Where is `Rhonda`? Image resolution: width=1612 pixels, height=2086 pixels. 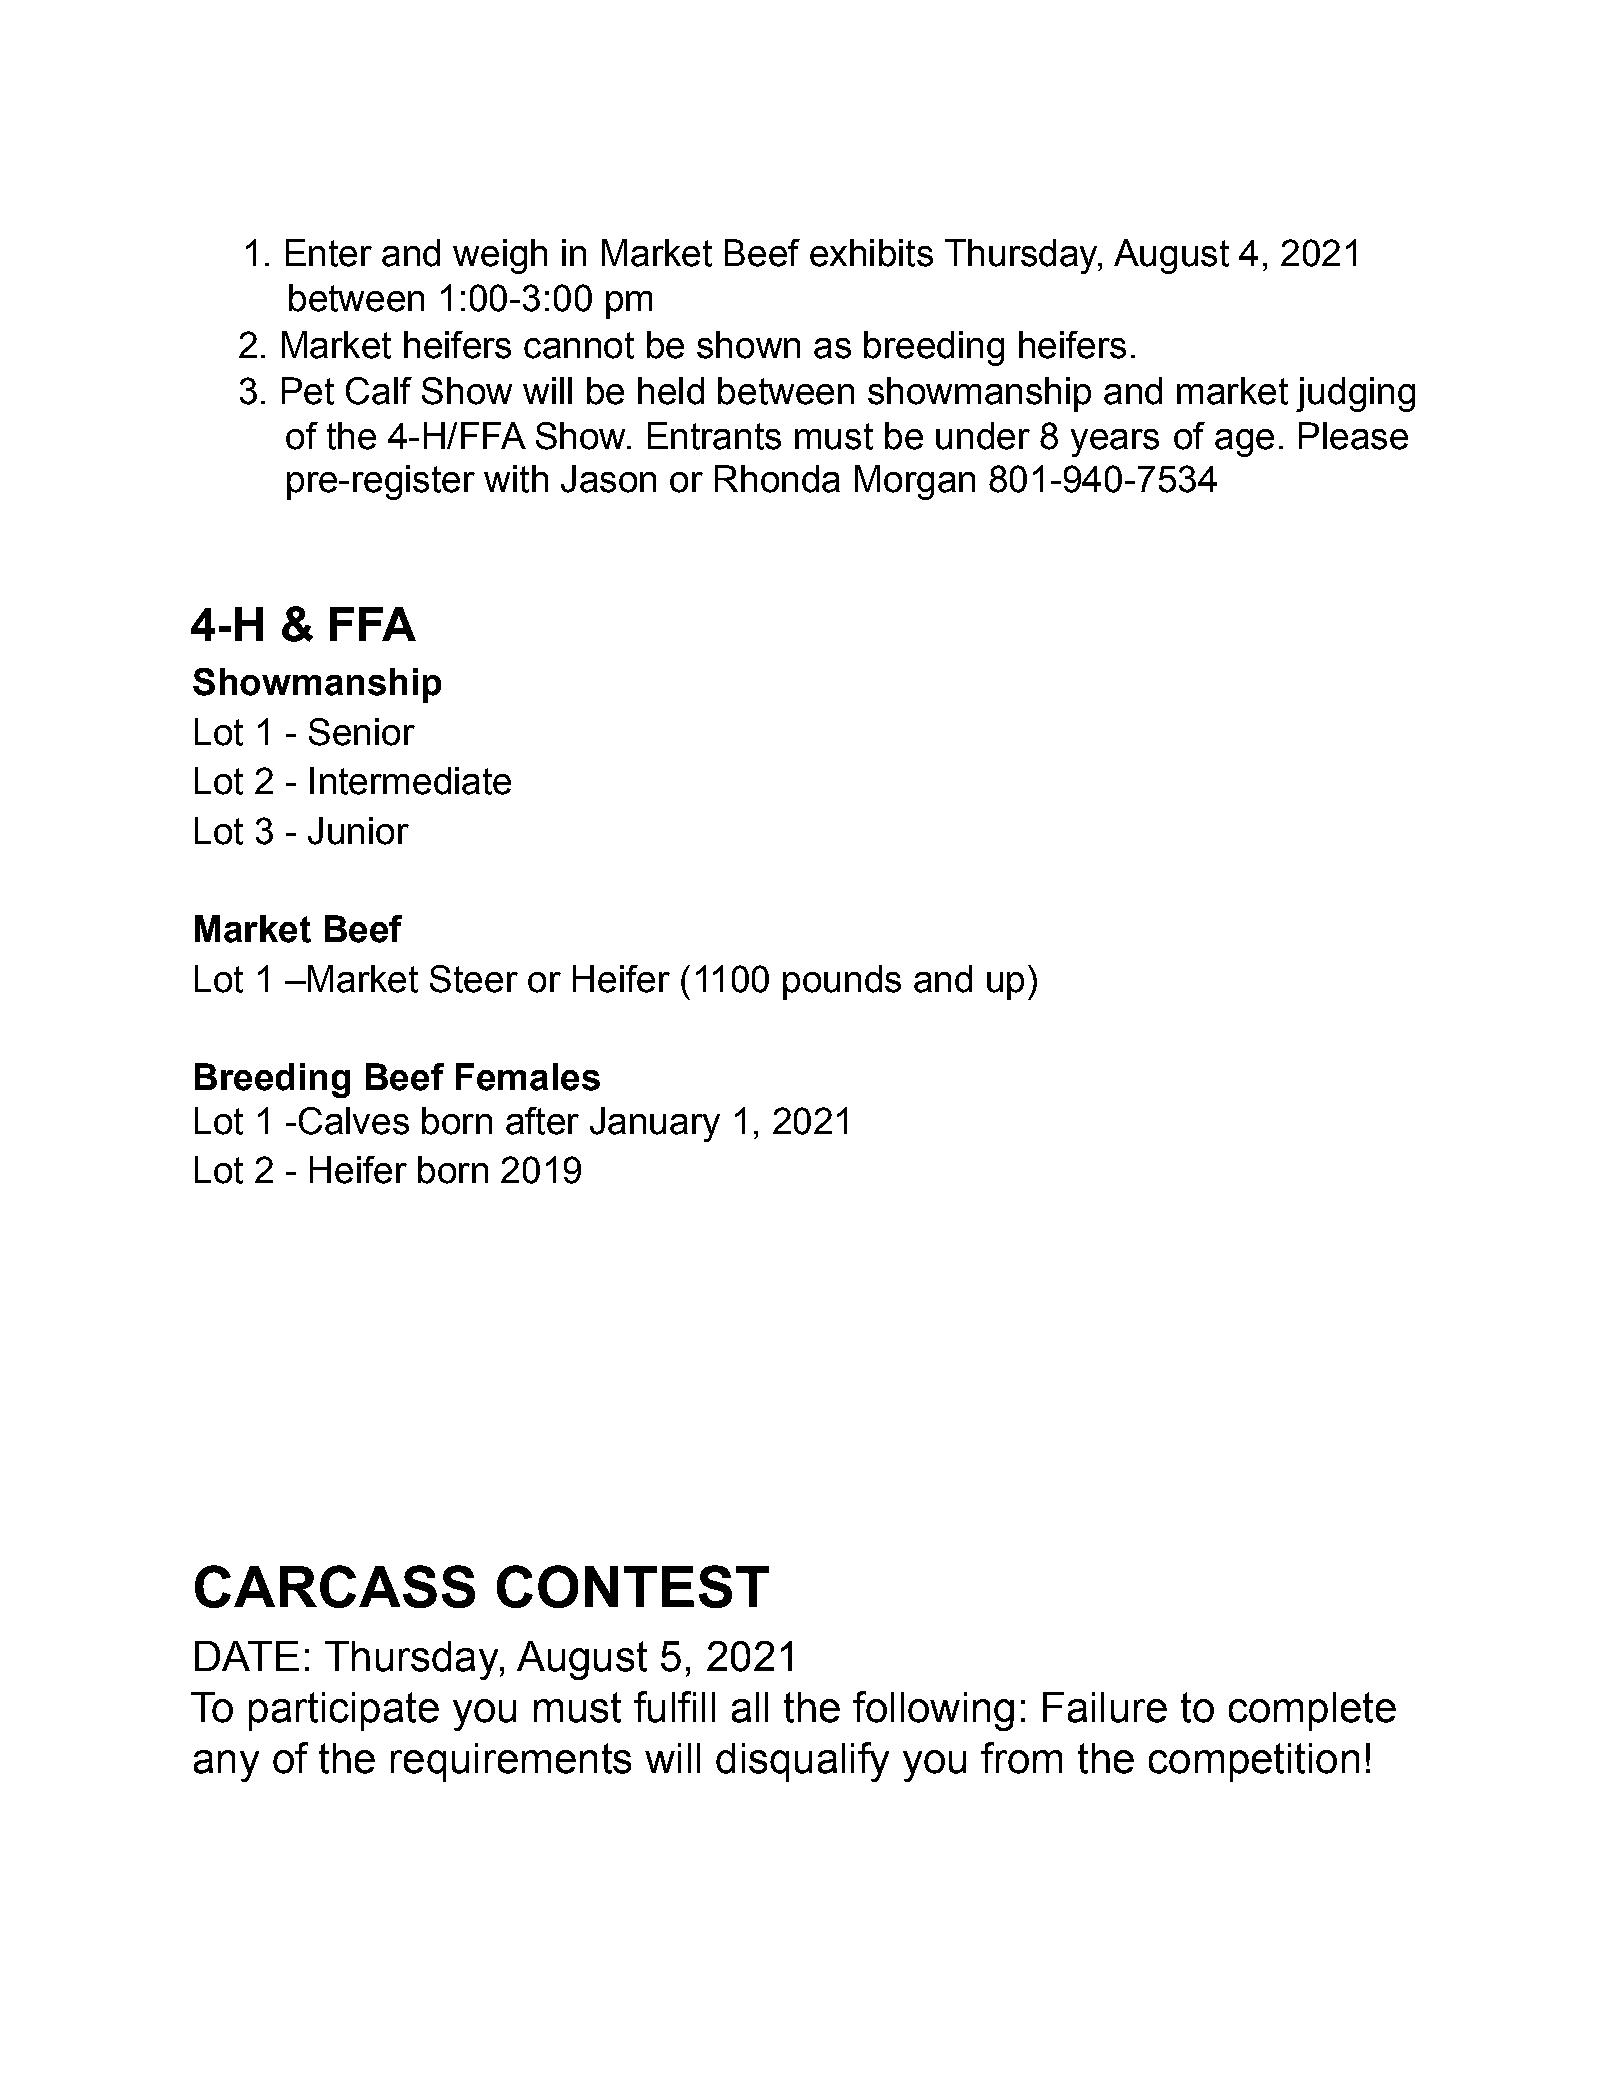
Rhonda is located at coordinates (777, 479).
